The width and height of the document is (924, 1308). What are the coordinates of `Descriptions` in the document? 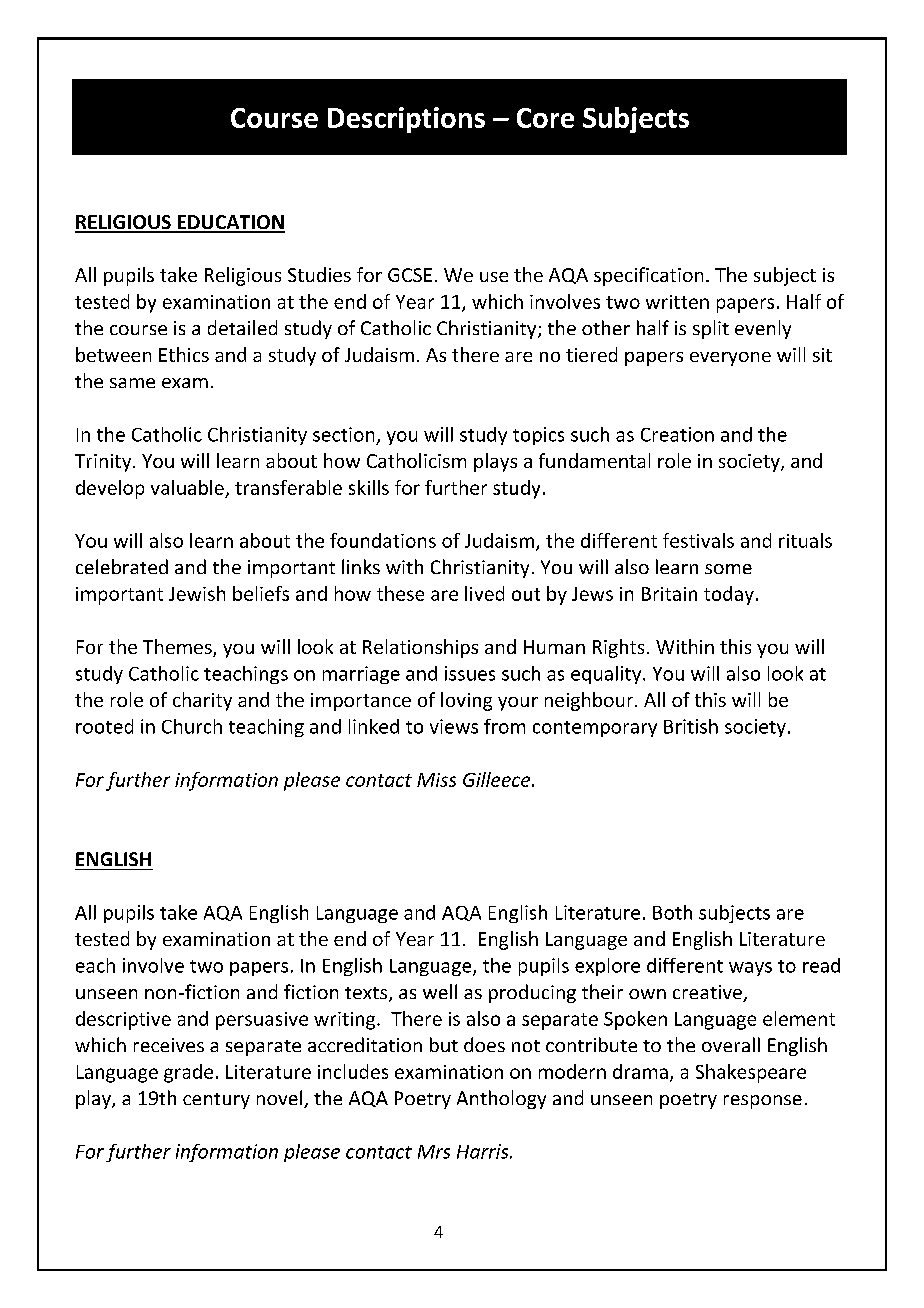 It's located at (406, 120).
